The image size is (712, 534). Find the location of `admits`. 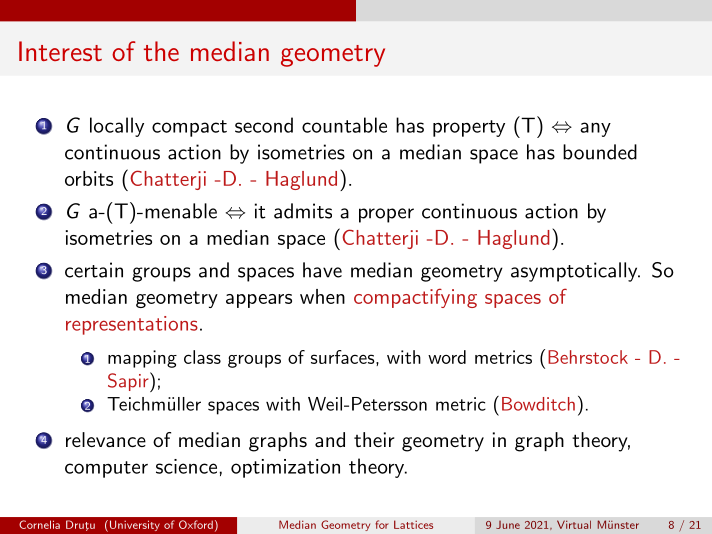

admits is located at coordinates (303, 211).
